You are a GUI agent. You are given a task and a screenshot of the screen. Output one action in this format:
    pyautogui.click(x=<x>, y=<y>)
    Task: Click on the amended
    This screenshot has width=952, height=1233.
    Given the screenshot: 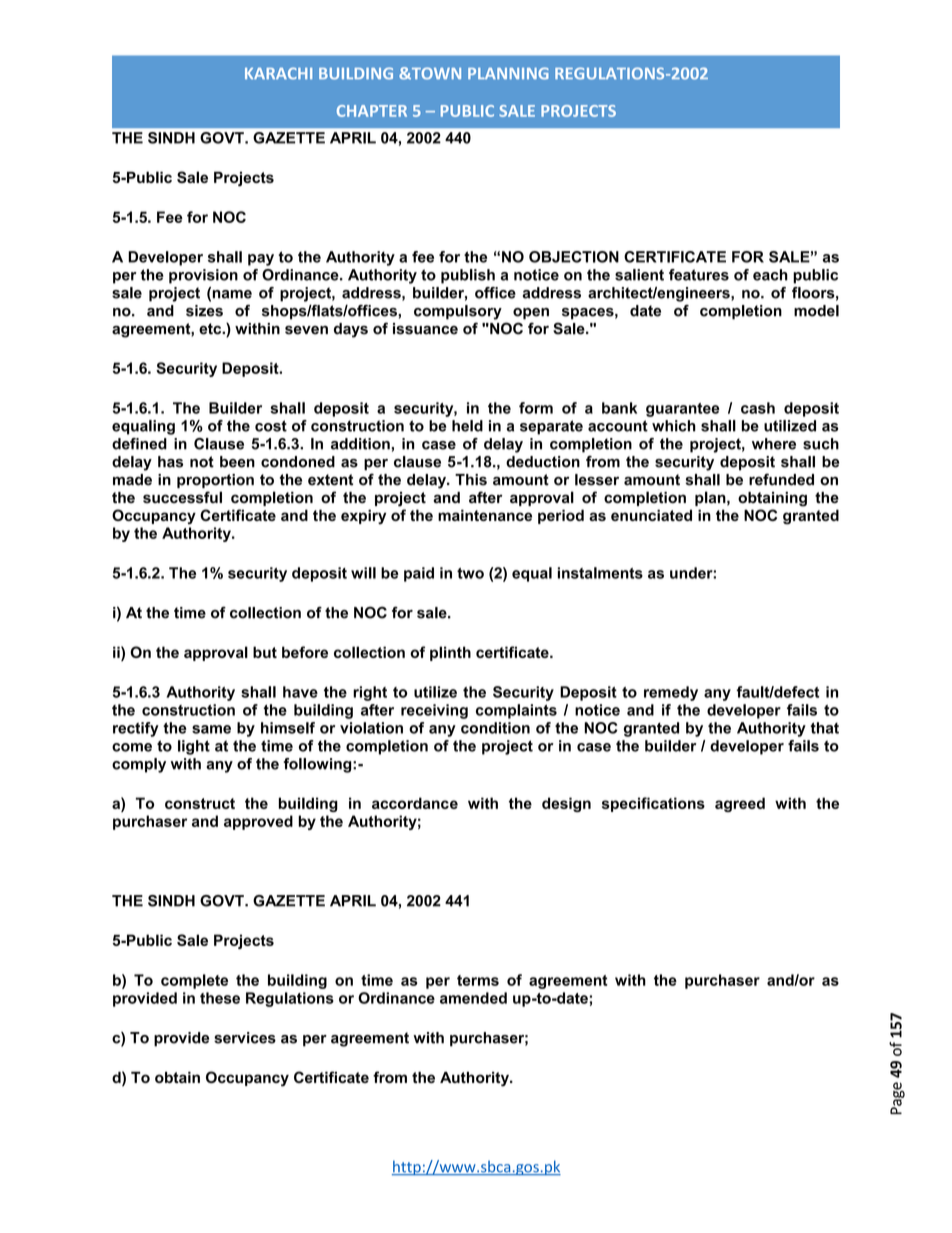 What is the action you would take?
    pyautogui.click(x=473, y=998)
